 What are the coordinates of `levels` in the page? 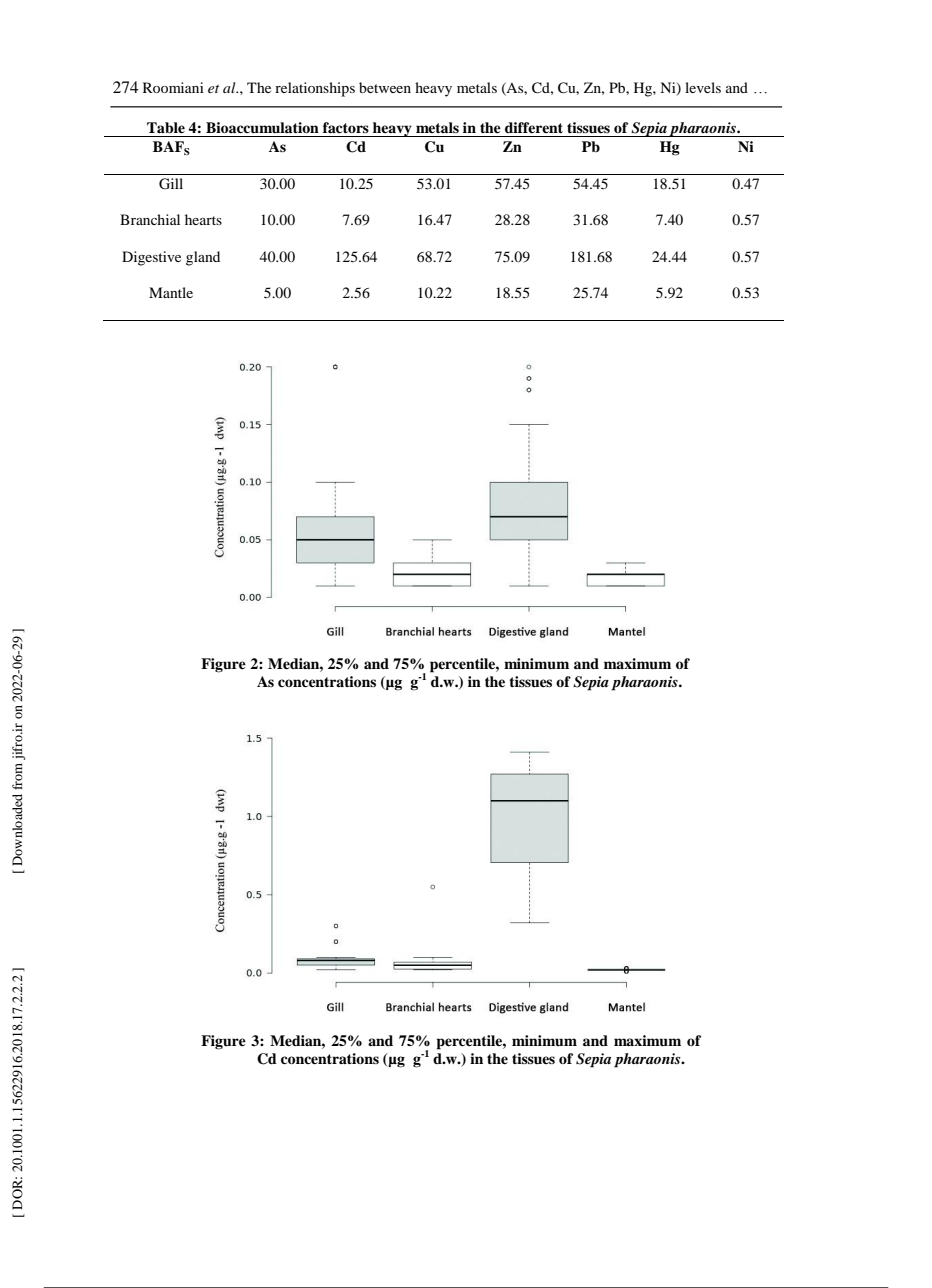 It's located at (703, 87).
